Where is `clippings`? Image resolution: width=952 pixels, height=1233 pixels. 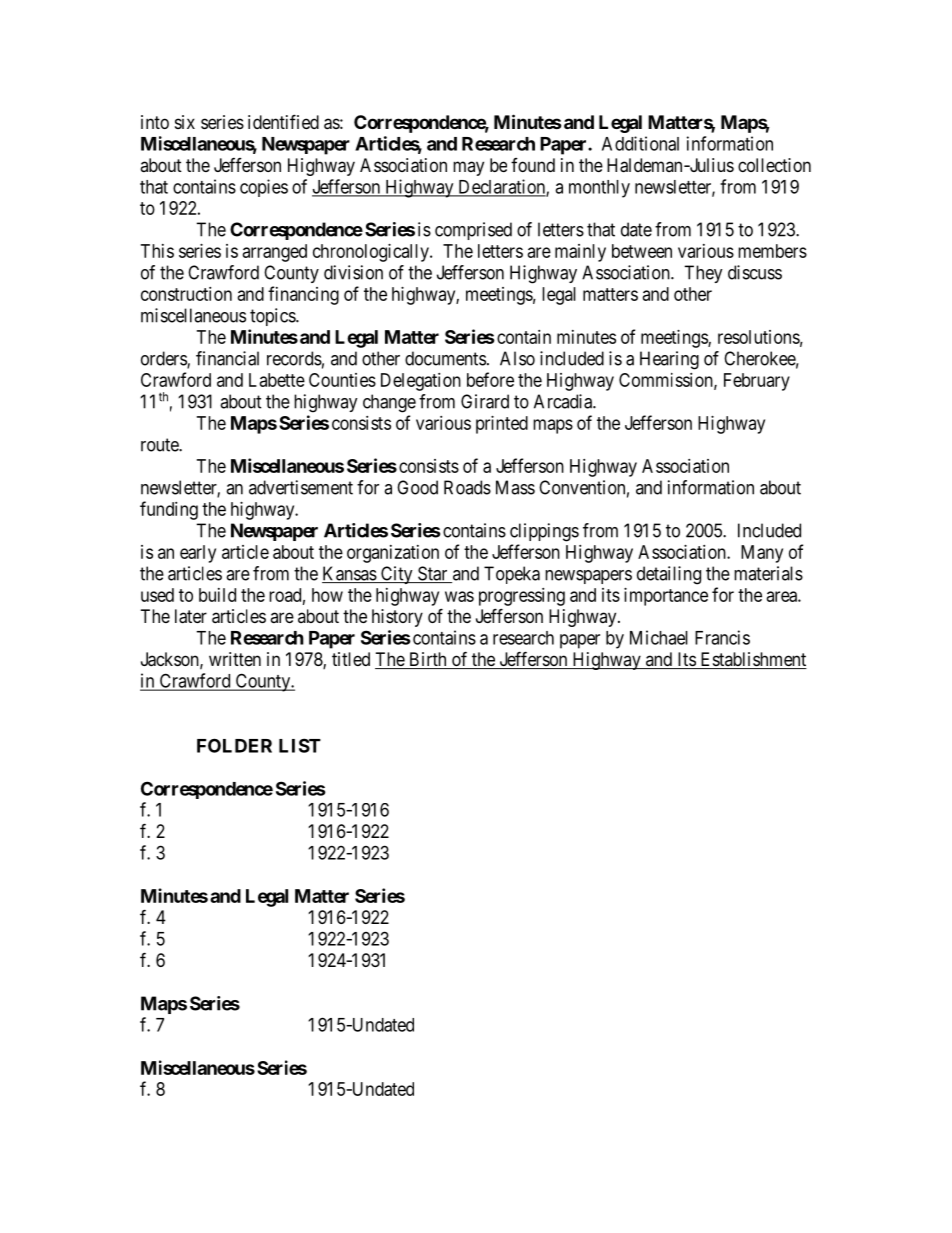 clippings is located at coordinates (544, 532).
